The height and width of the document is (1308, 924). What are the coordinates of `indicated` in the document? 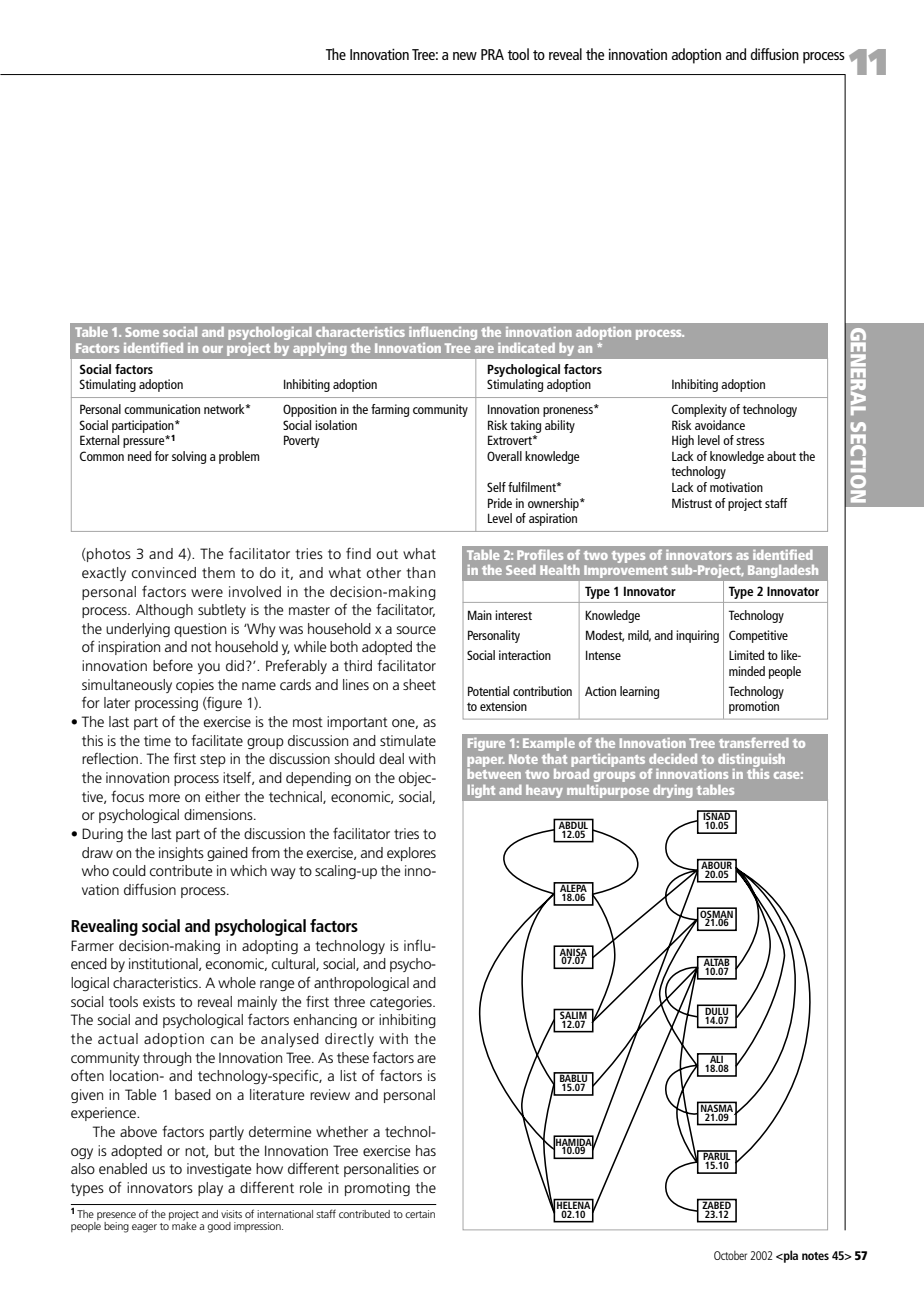 It's located at (526, 348).
